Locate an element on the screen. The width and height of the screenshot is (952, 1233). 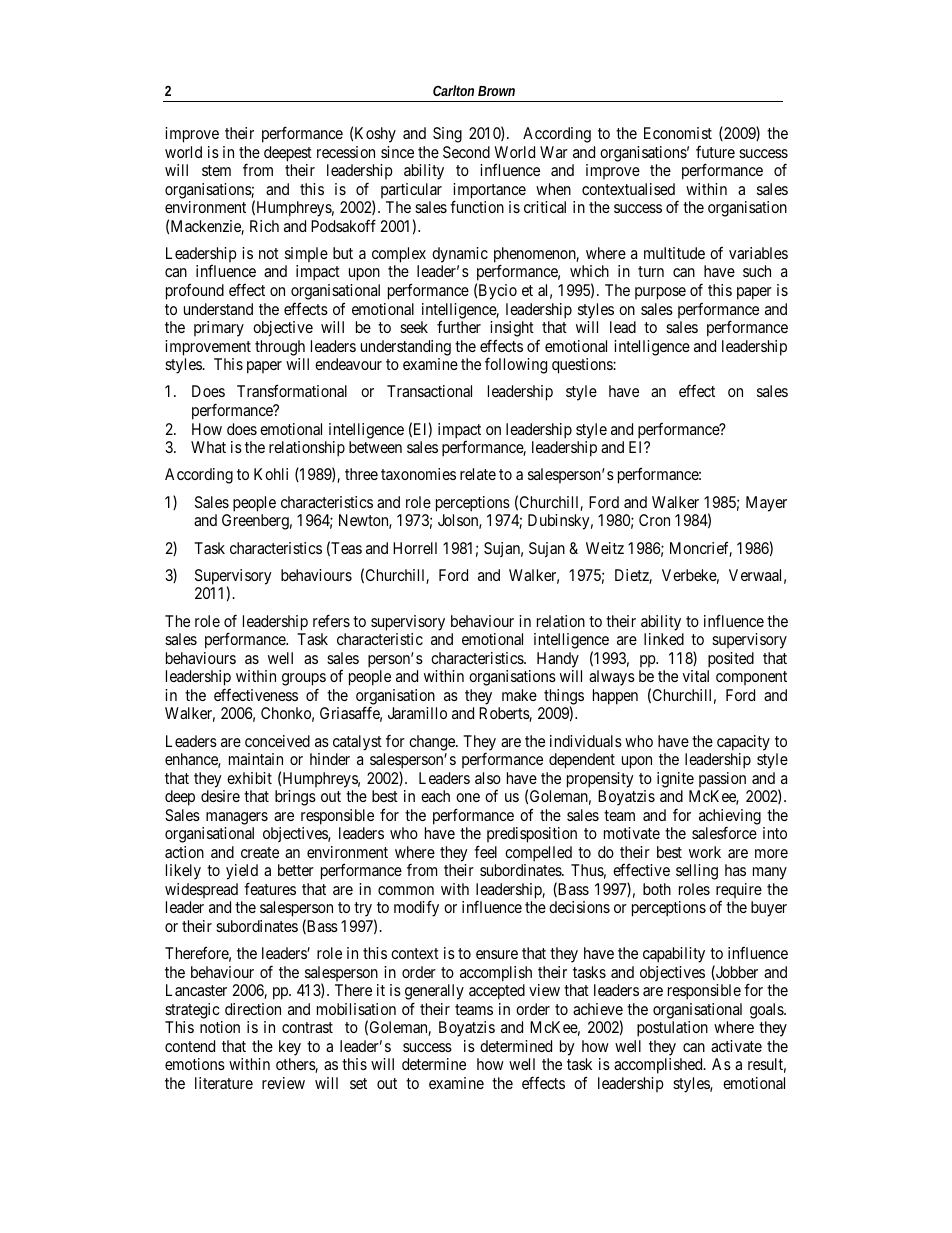
Sing is located at coordinates (447, 135).
